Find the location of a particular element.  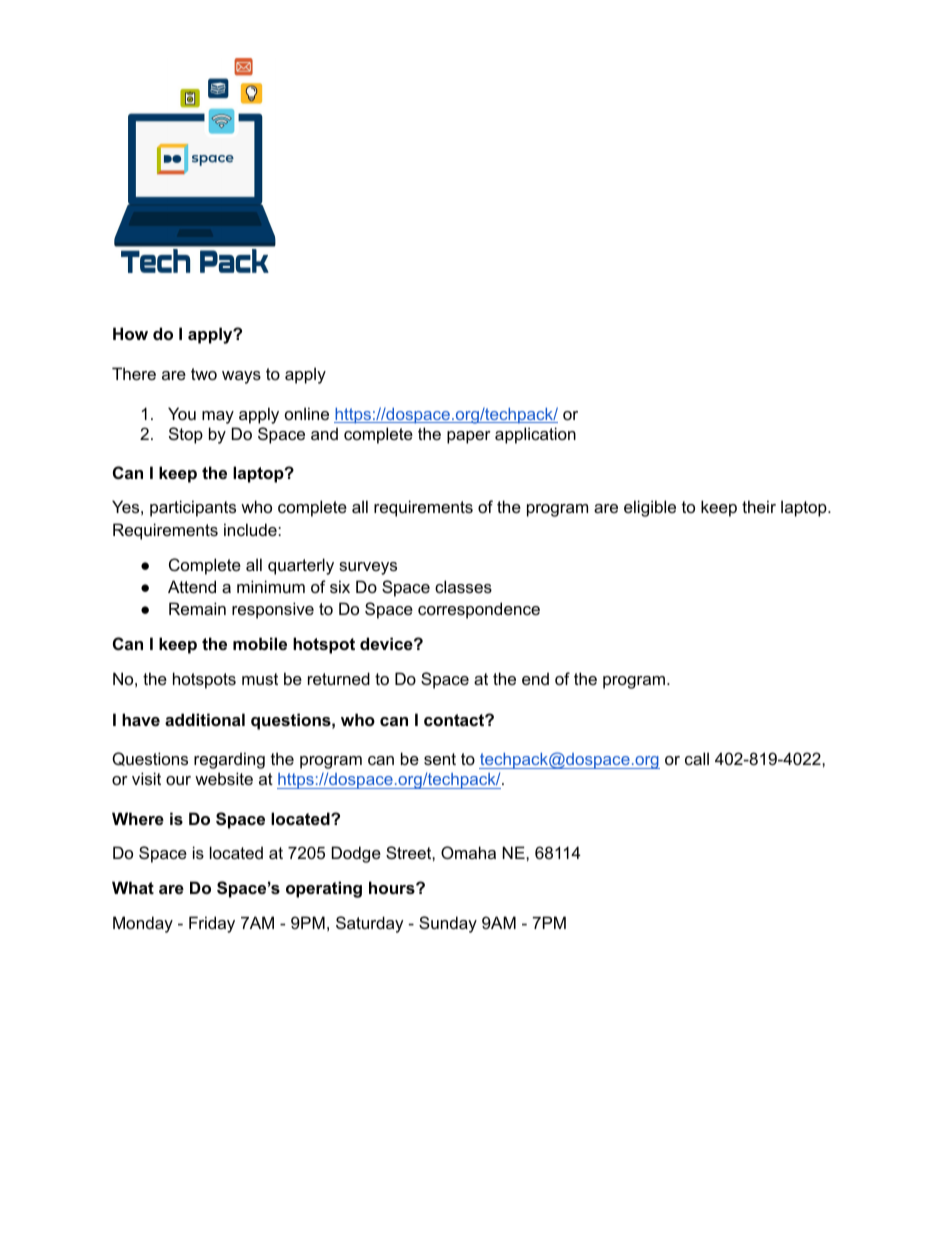

classes is located at coordinates (463, 586).
